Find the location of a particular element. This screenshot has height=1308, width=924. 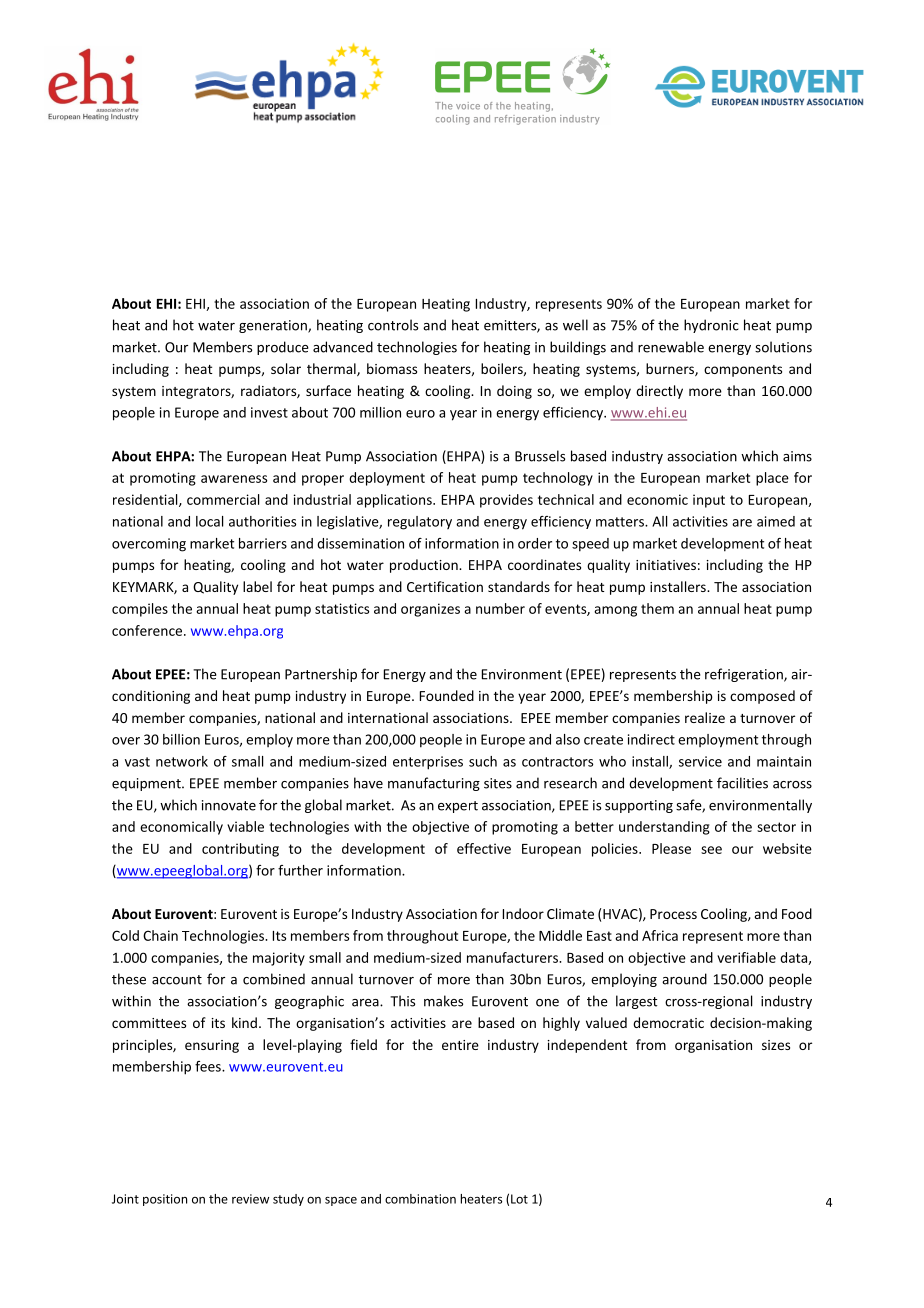

hydronic is located at coordinates (711, 326).
